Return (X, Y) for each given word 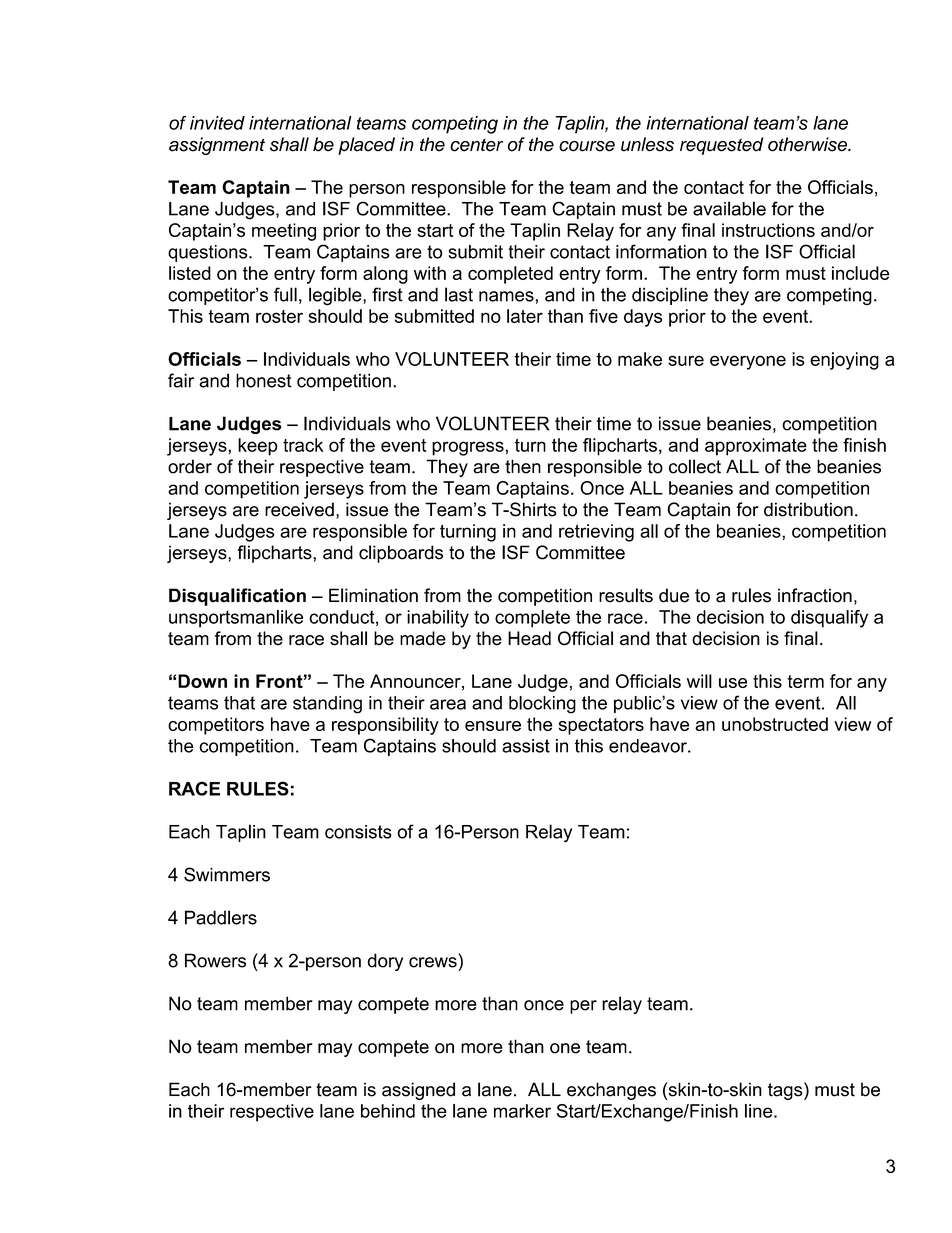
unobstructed (775, 724)
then (523, 466)
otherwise (808, 144)
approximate (756, 447)
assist (526, 746)
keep (258, 447)
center (476, 145)
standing (327, 705)
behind (388, 1111)
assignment (217, 146)
